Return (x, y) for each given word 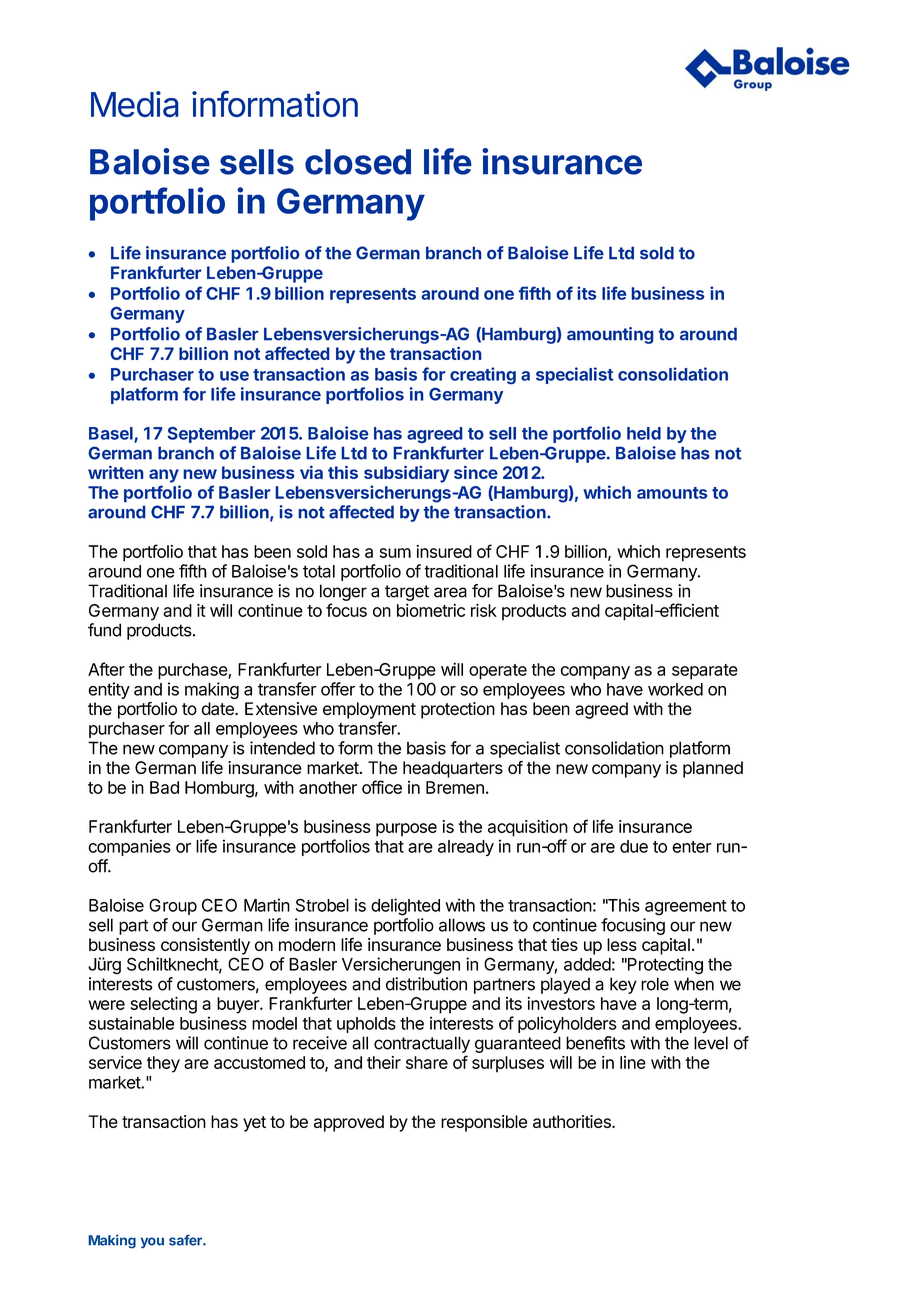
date (218, 709)
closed (358, 162)
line (633, 1062)
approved (349, 1123)
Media (135, 104)
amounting (610, 335)
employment (369, 710)
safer (186, 1240)
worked (675, 689)
